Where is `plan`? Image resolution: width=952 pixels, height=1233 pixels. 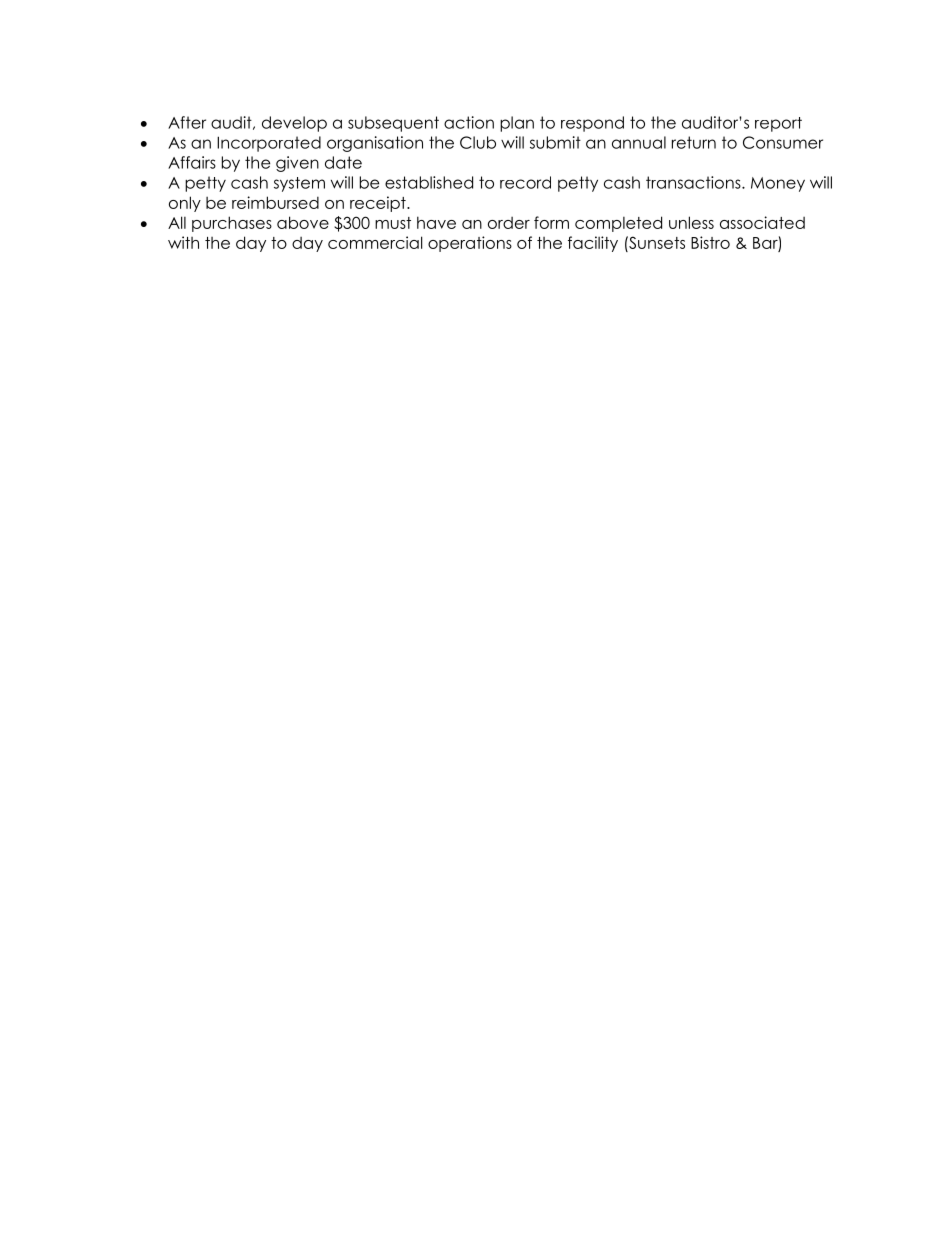 plan is located at coordinates (517, 124).
